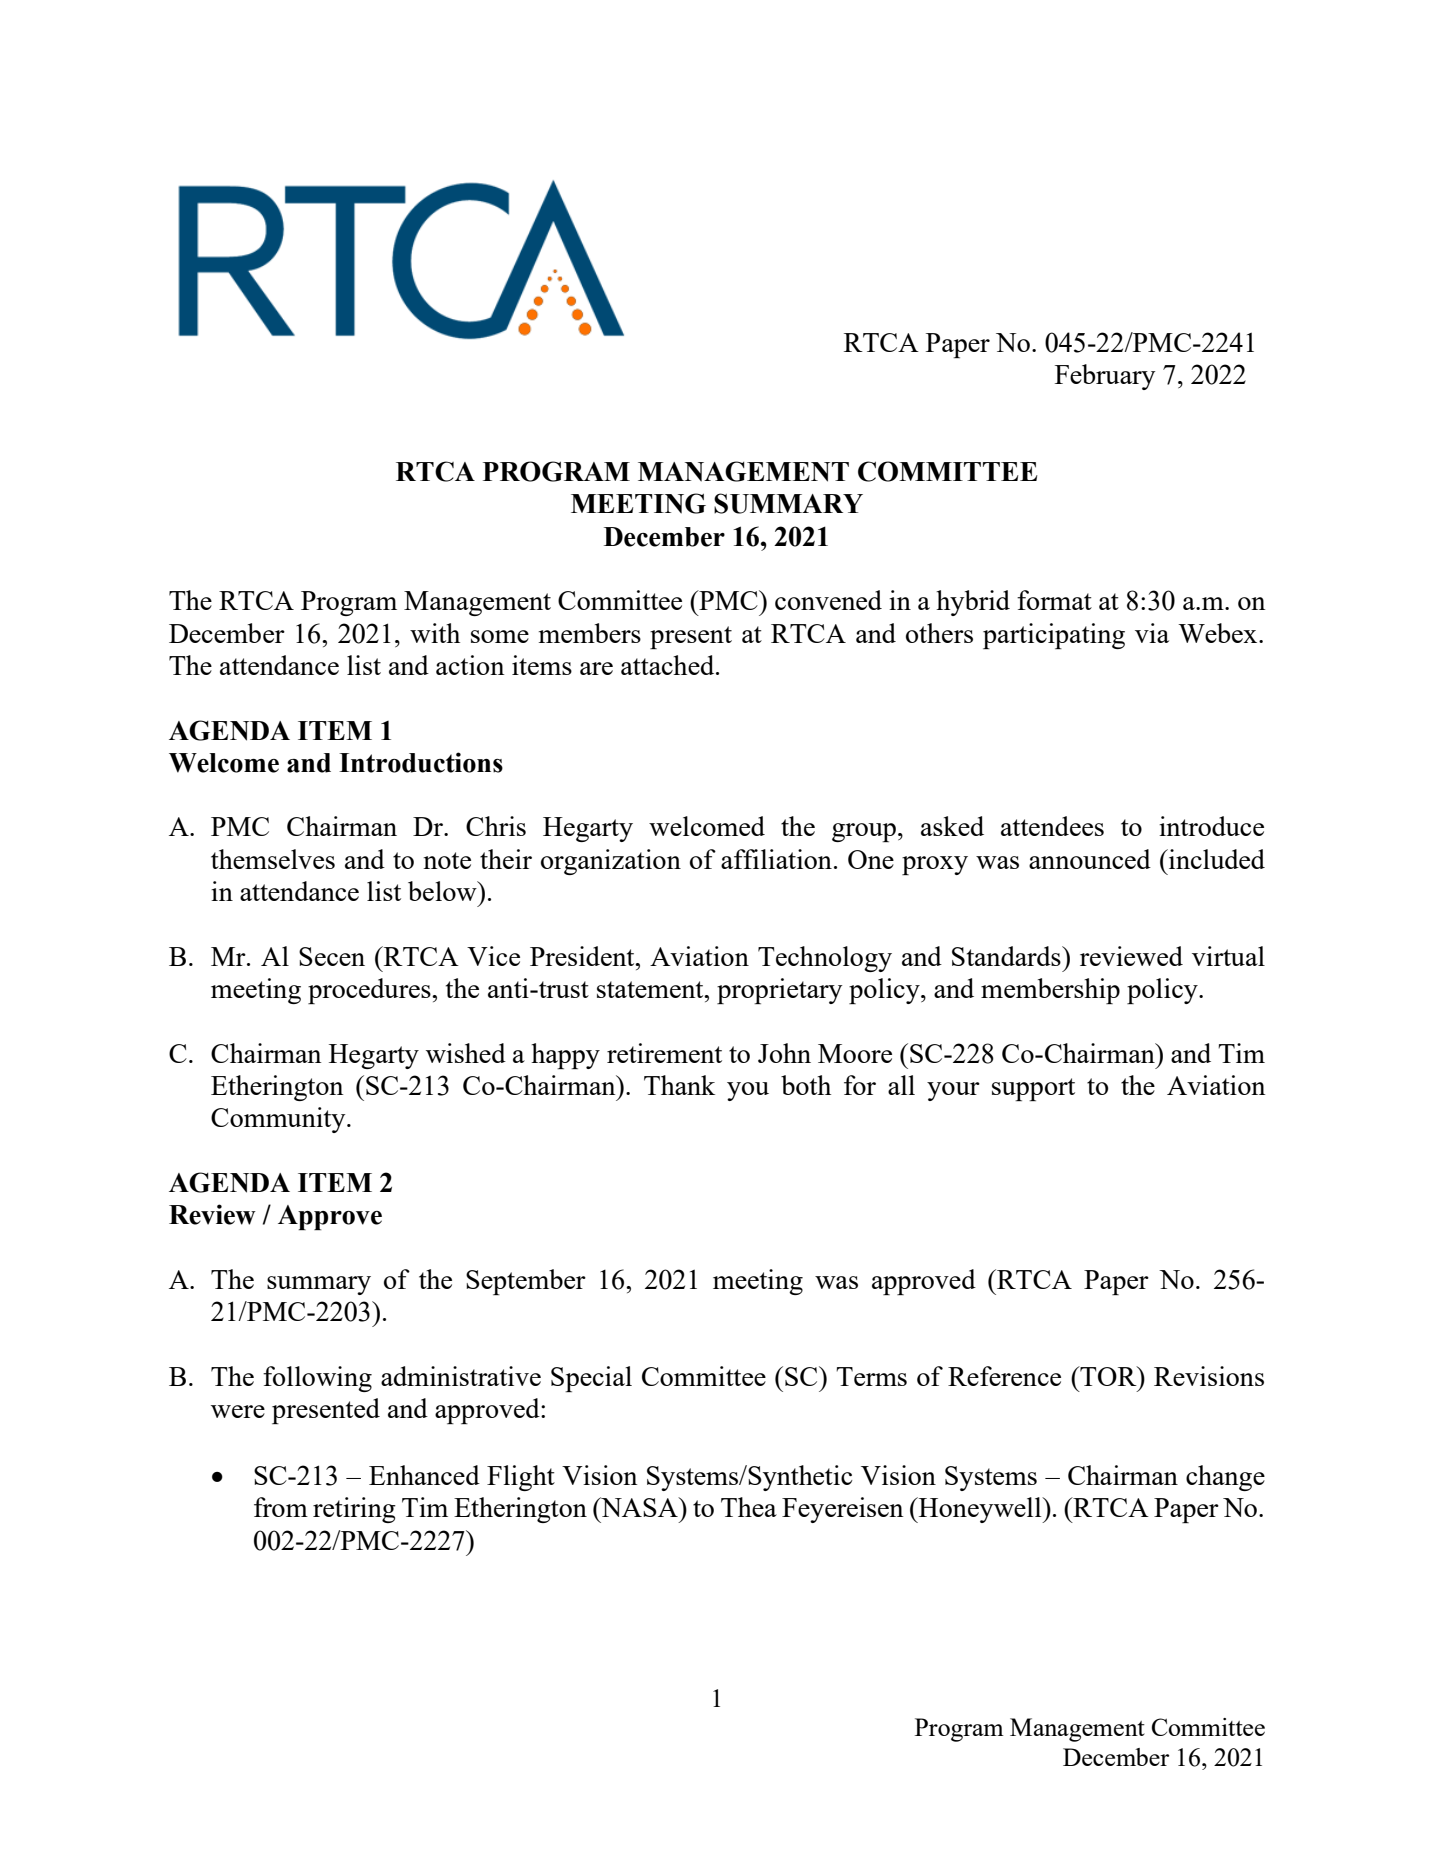 The height and width of the screenshot is (1856, 1434). What do you see at coordinates (828, 600) in the screenshot?
I see `convened` at bounding box center [828, 600].
